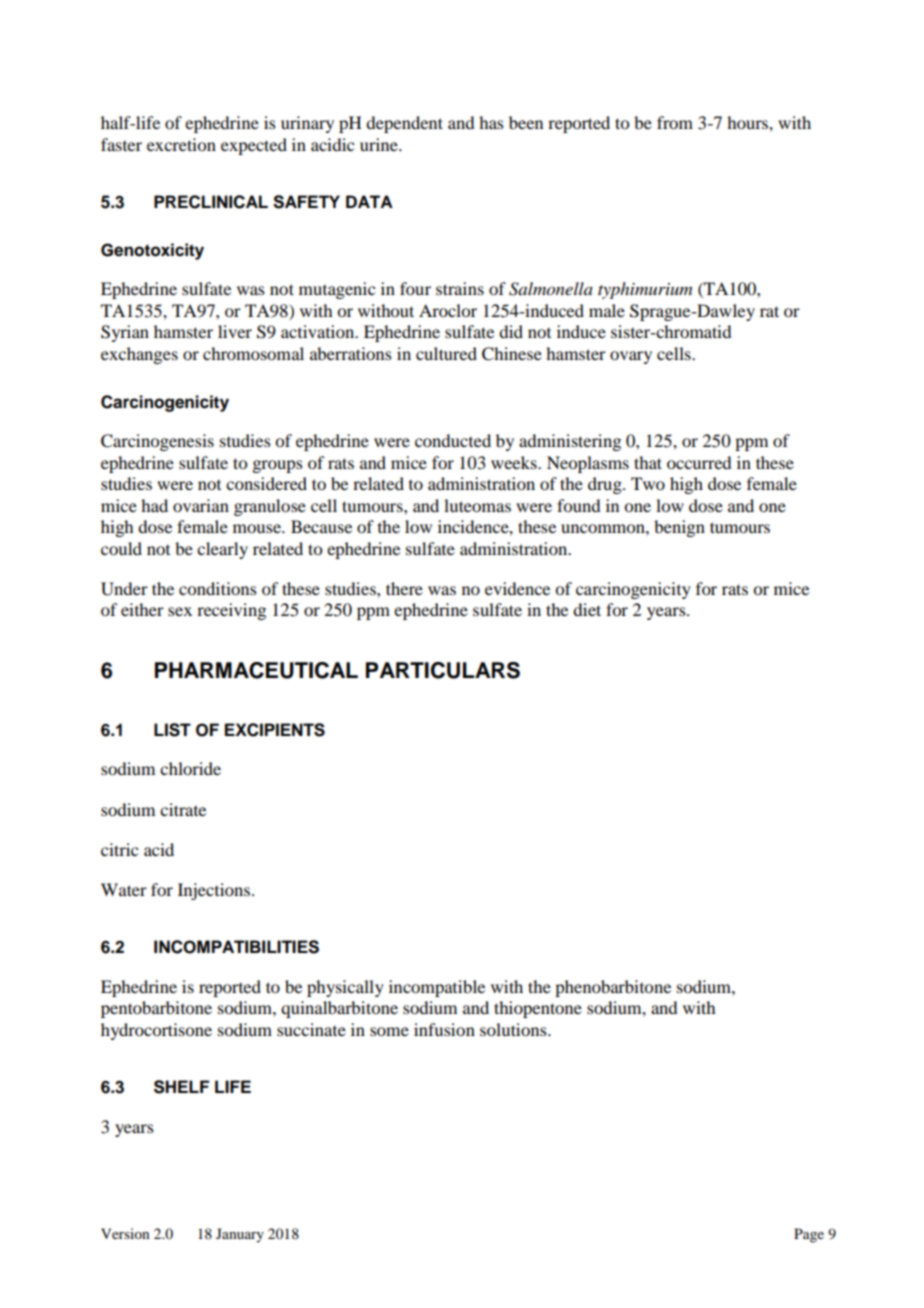  What do you see at coordinates (675, 122) in the document?
I see `from` at bounding box center [675, 122].
